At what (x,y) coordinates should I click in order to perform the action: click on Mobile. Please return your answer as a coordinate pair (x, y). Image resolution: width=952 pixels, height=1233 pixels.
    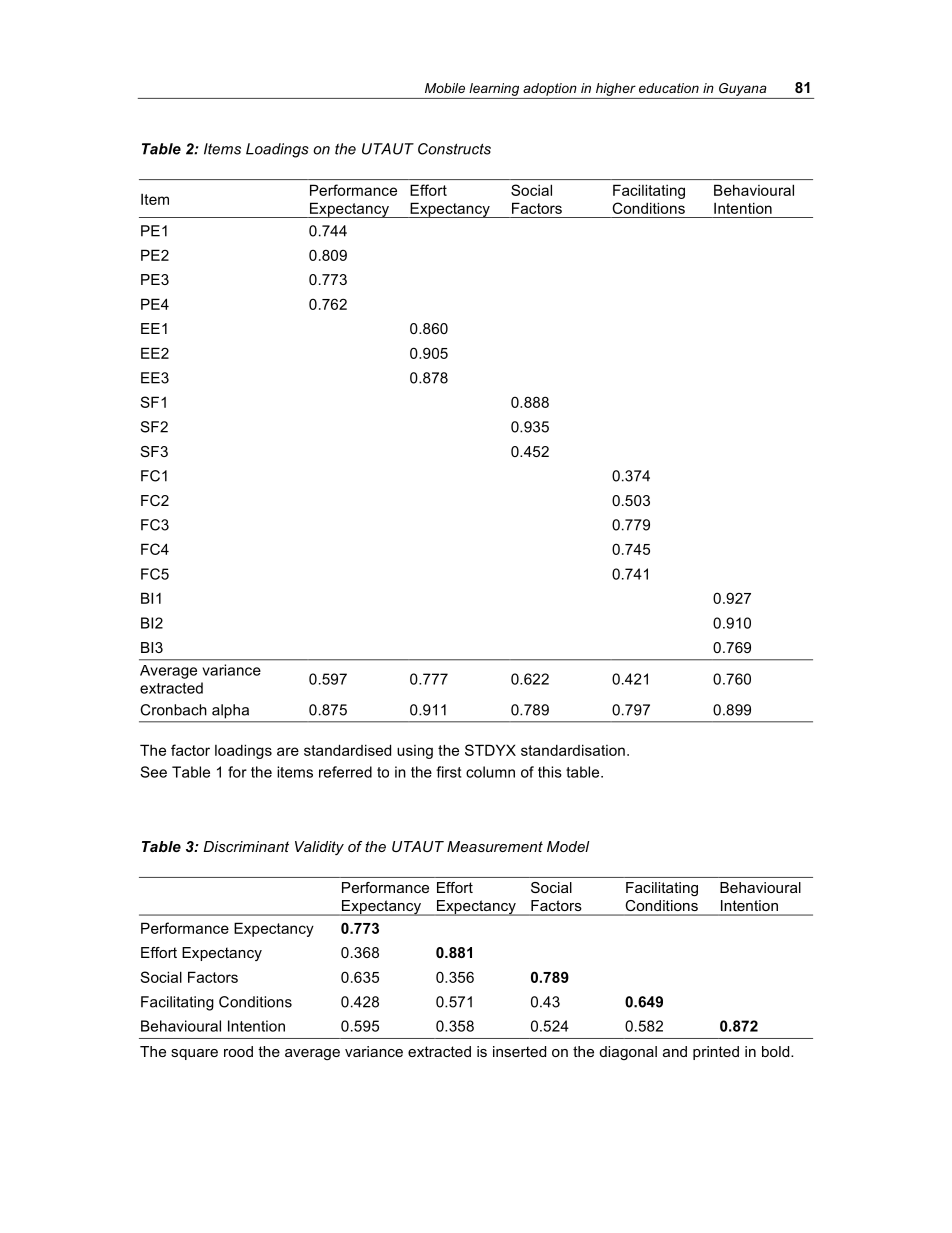
    Looking at the image, I should click on (445, 88).
